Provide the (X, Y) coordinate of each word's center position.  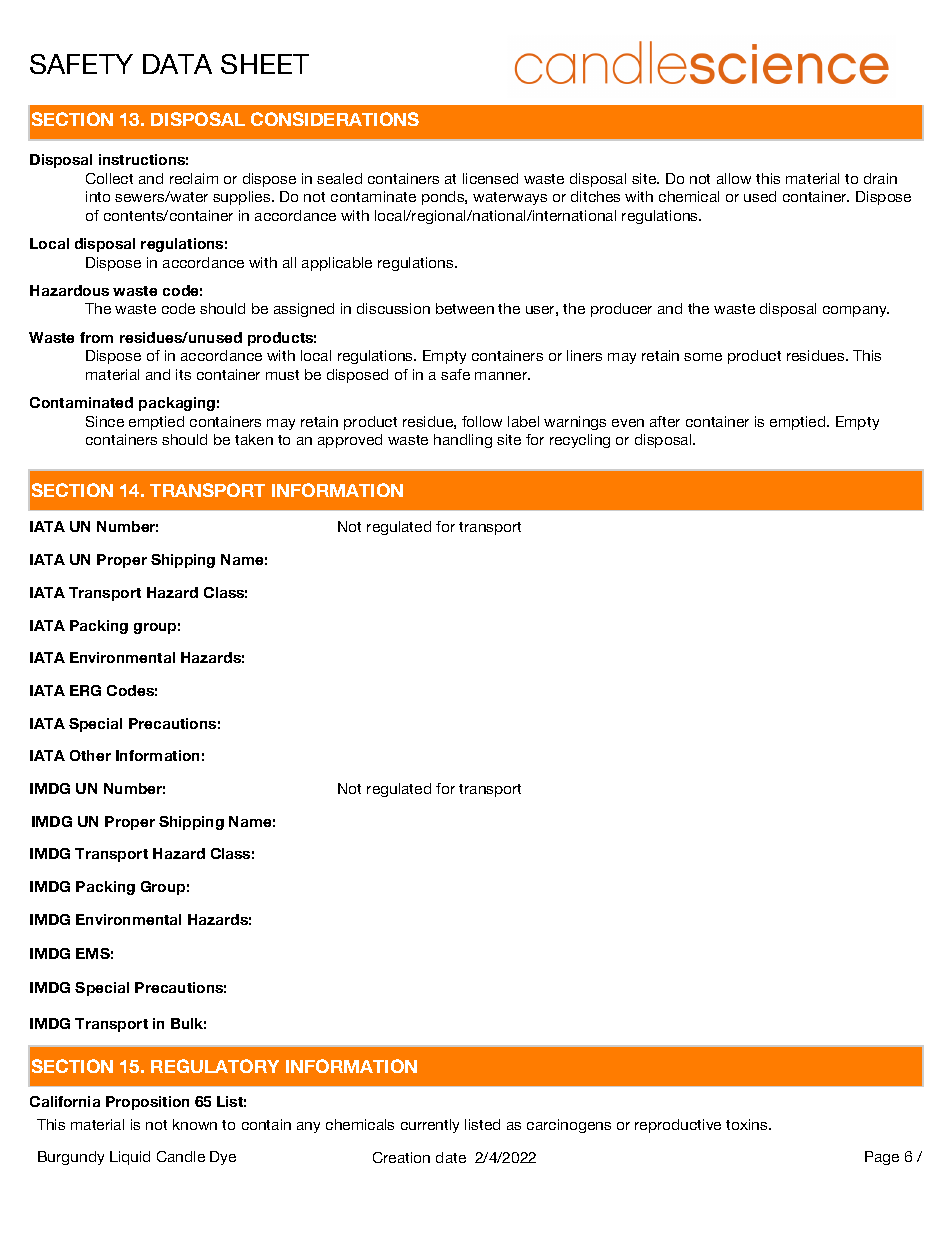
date (451, 1157)
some (703, 357)
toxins (748, 1124)
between (465, 308)
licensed (490, 178)
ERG (85, 690)
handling (463, 441)
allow (734, 178)
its (183, 374)
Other (90, 755)
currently (430, 1126)
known (195, 1124)
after (665, 421)
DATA (177, 64)
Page (882, 1158)
